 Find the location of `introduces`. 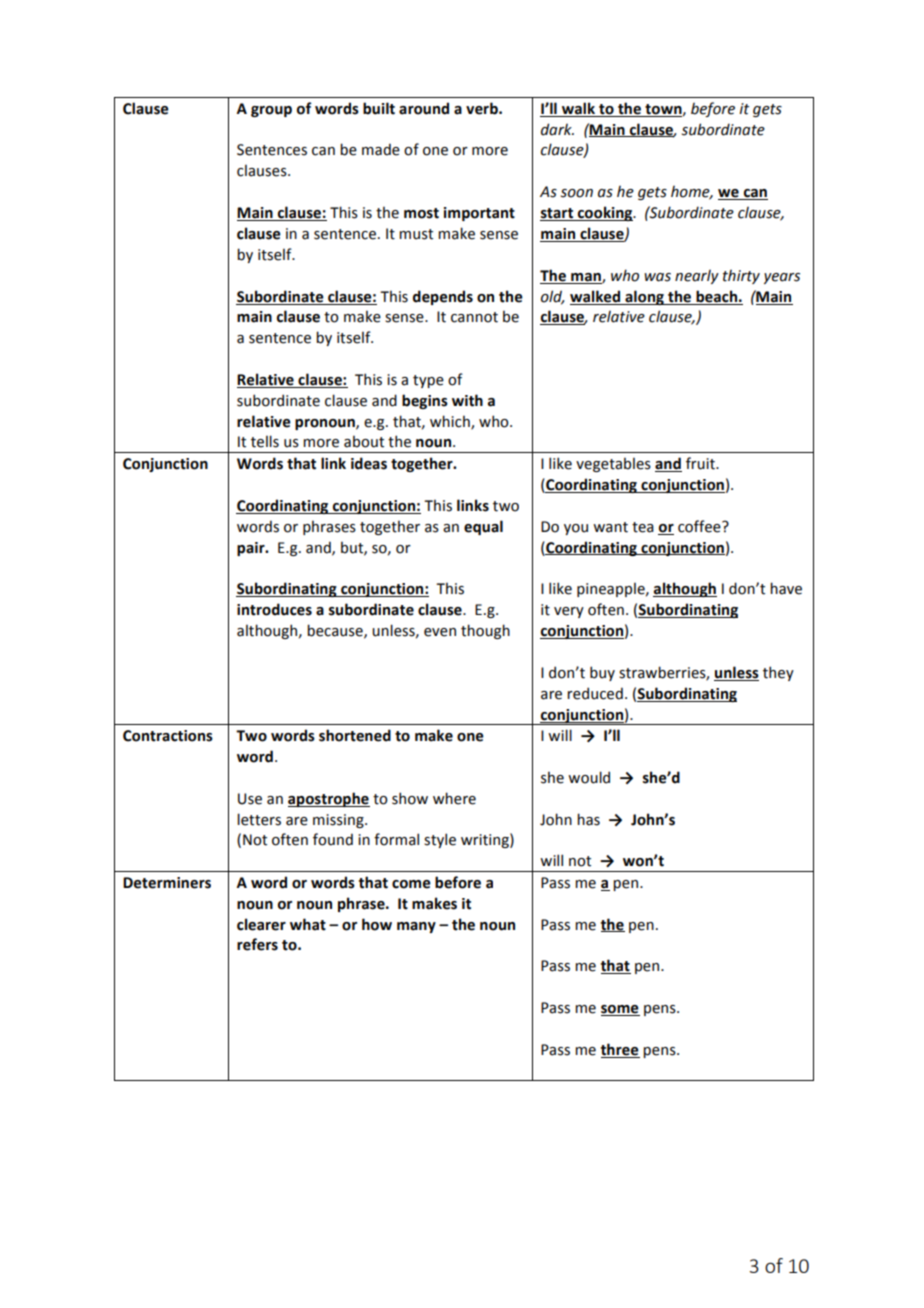

introduces is located at coordinates (274, 609).
